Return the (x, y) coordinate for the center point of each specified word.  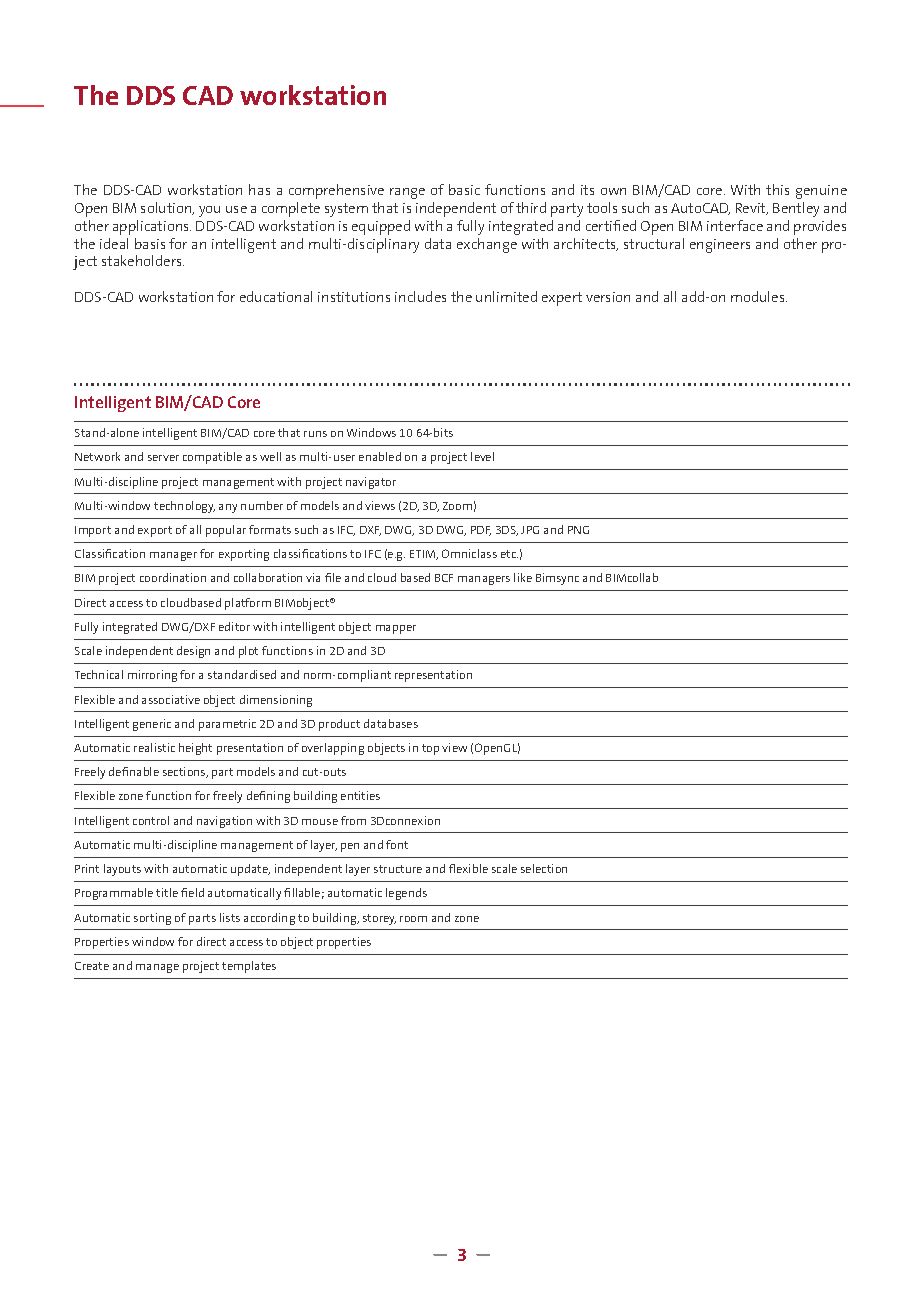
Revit (752, 209)
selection (544, 868)
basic (464, 189)
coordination (173, 577)
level (482, 456)
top (430, 749)
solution (167, 208)
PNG (578, 530)
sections (185, 772)
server (163, 458)
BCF (444, 578)
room (413, 919)
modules (759, 296)
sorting (152, 919)
